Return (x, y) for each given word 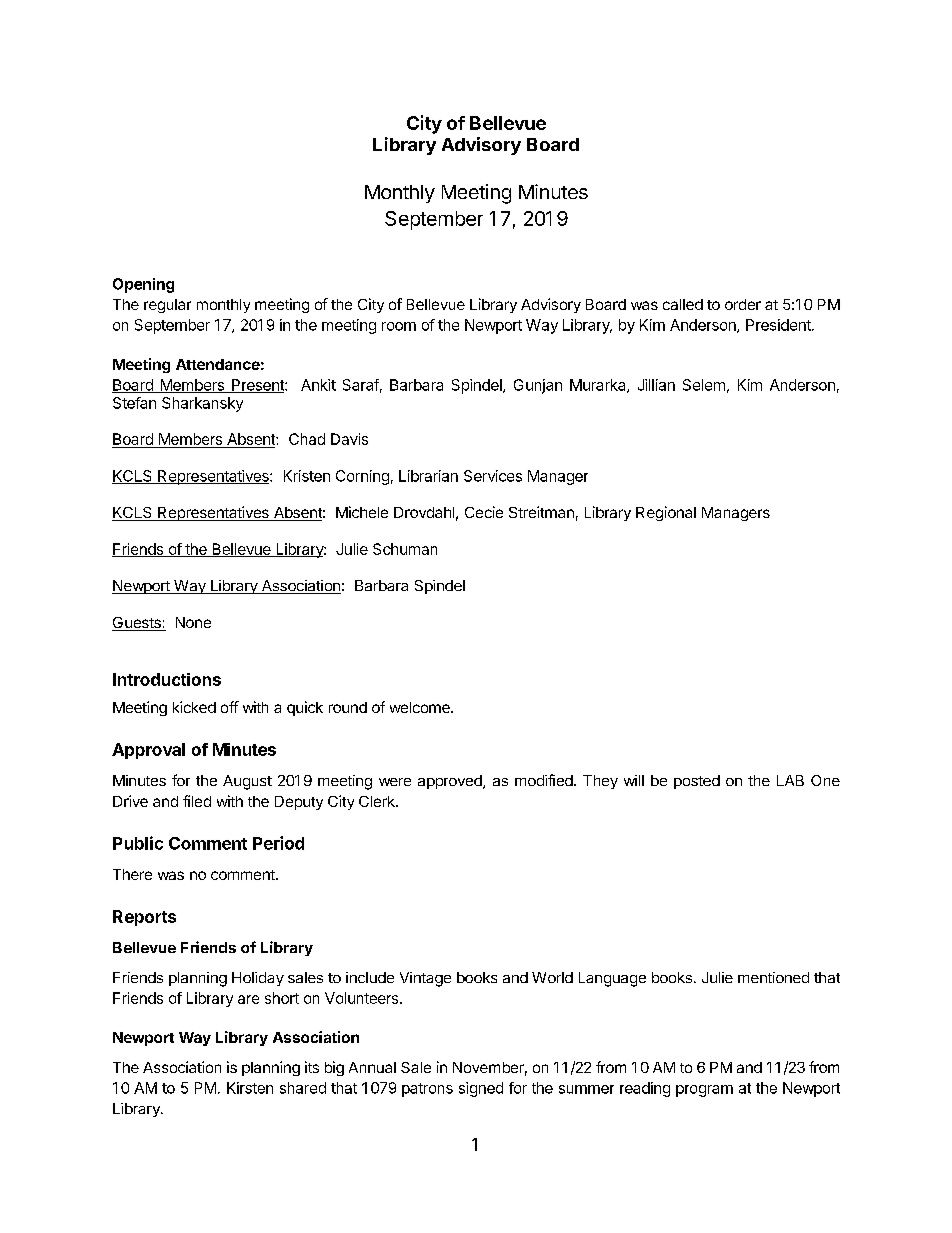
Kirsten (250, 1088)
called (683, 304)
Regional (666, 513)
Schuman (405, 549)
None (193, 622)
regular (167, 306)
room (399, 326)
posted (697, 782)
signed (481, 1089)
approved (451, 782)
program (704, 1091)
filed (197, 801)
